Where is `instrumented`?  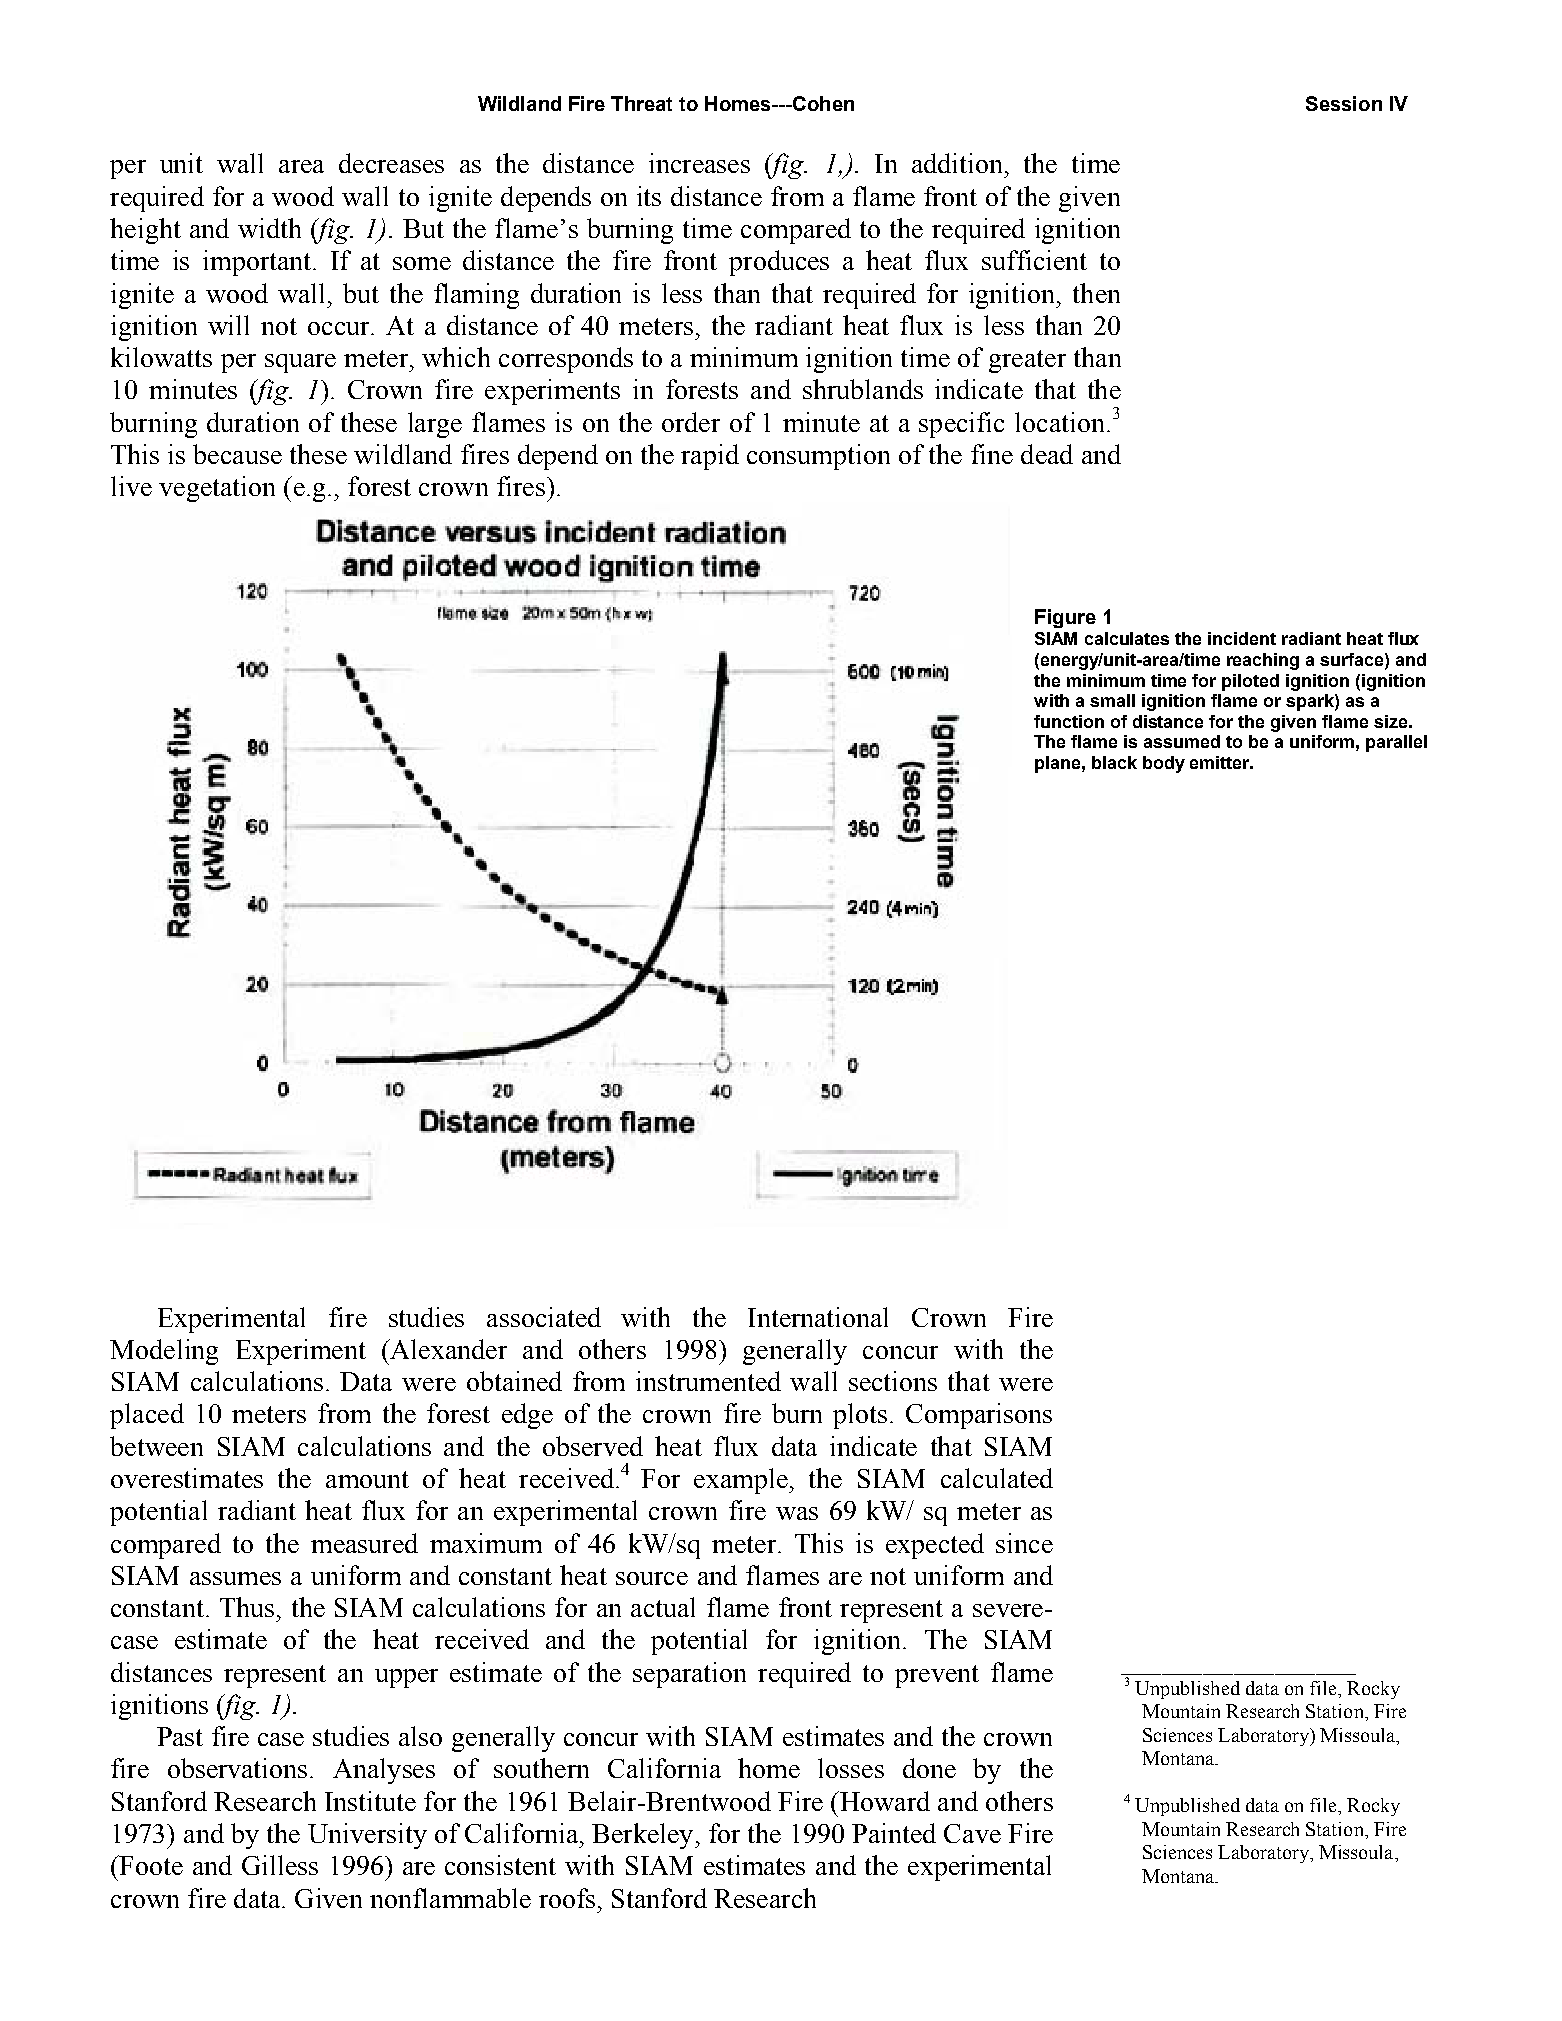 instrumented is located at coordinates (708, 1381).
